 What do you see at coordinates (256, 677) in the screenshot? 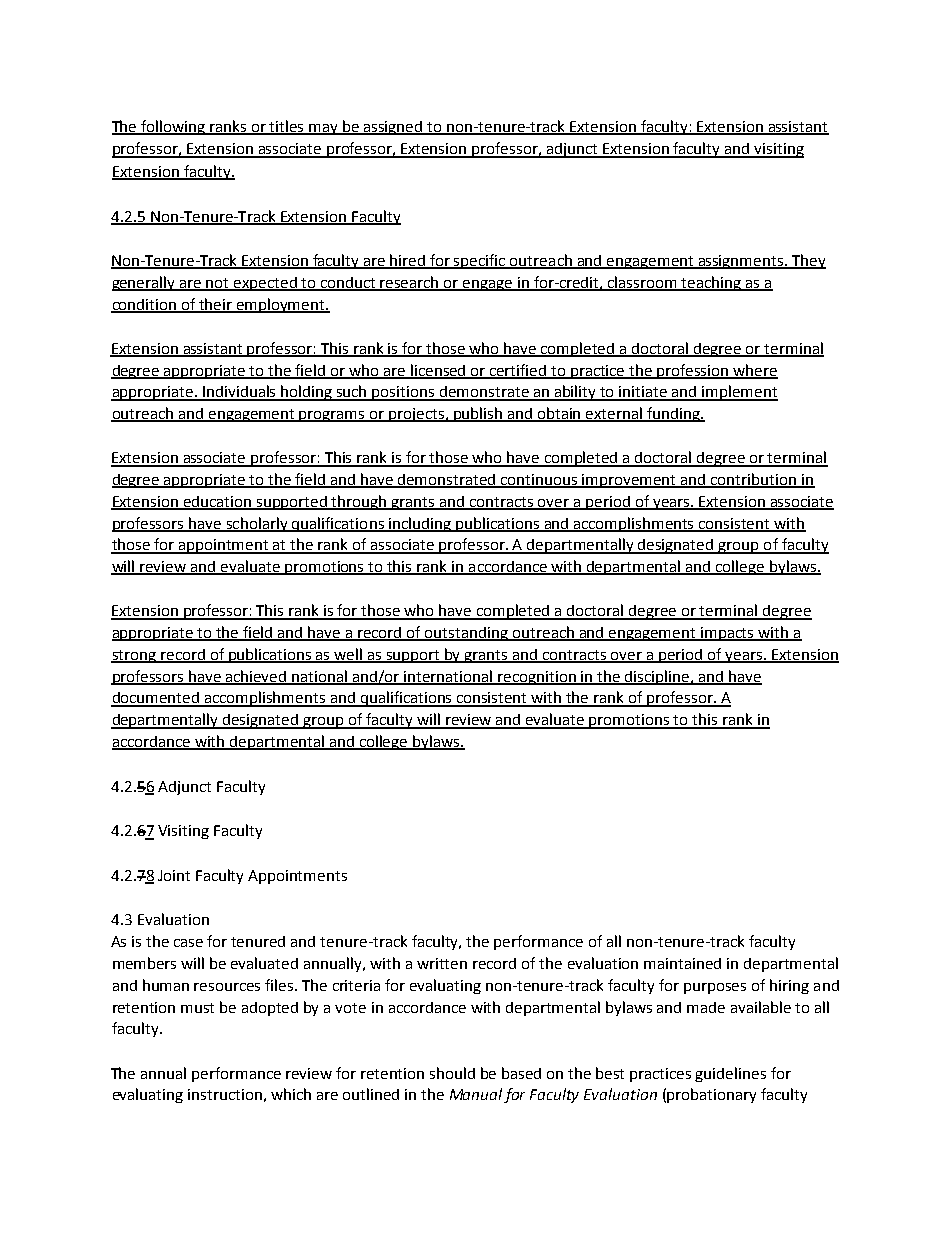
I see `achieved` at bounding box center [256, 677].
